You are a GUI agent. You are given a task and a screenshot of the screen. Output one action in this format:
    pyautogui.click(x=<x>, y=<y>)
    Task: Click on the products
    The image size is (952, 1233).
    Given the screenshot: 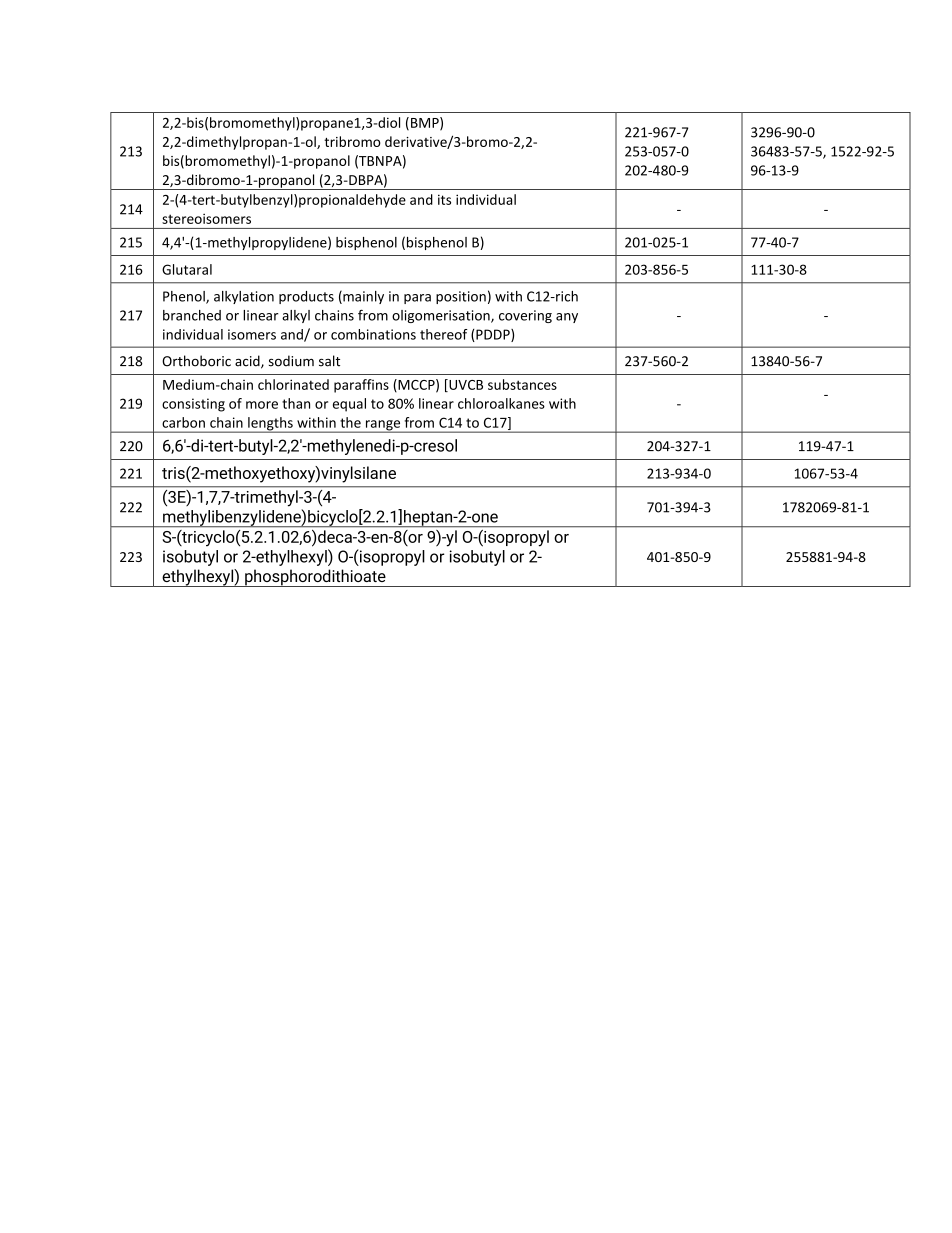 What is the action you would take?
    pyautogui.click(x=306, y=297)
